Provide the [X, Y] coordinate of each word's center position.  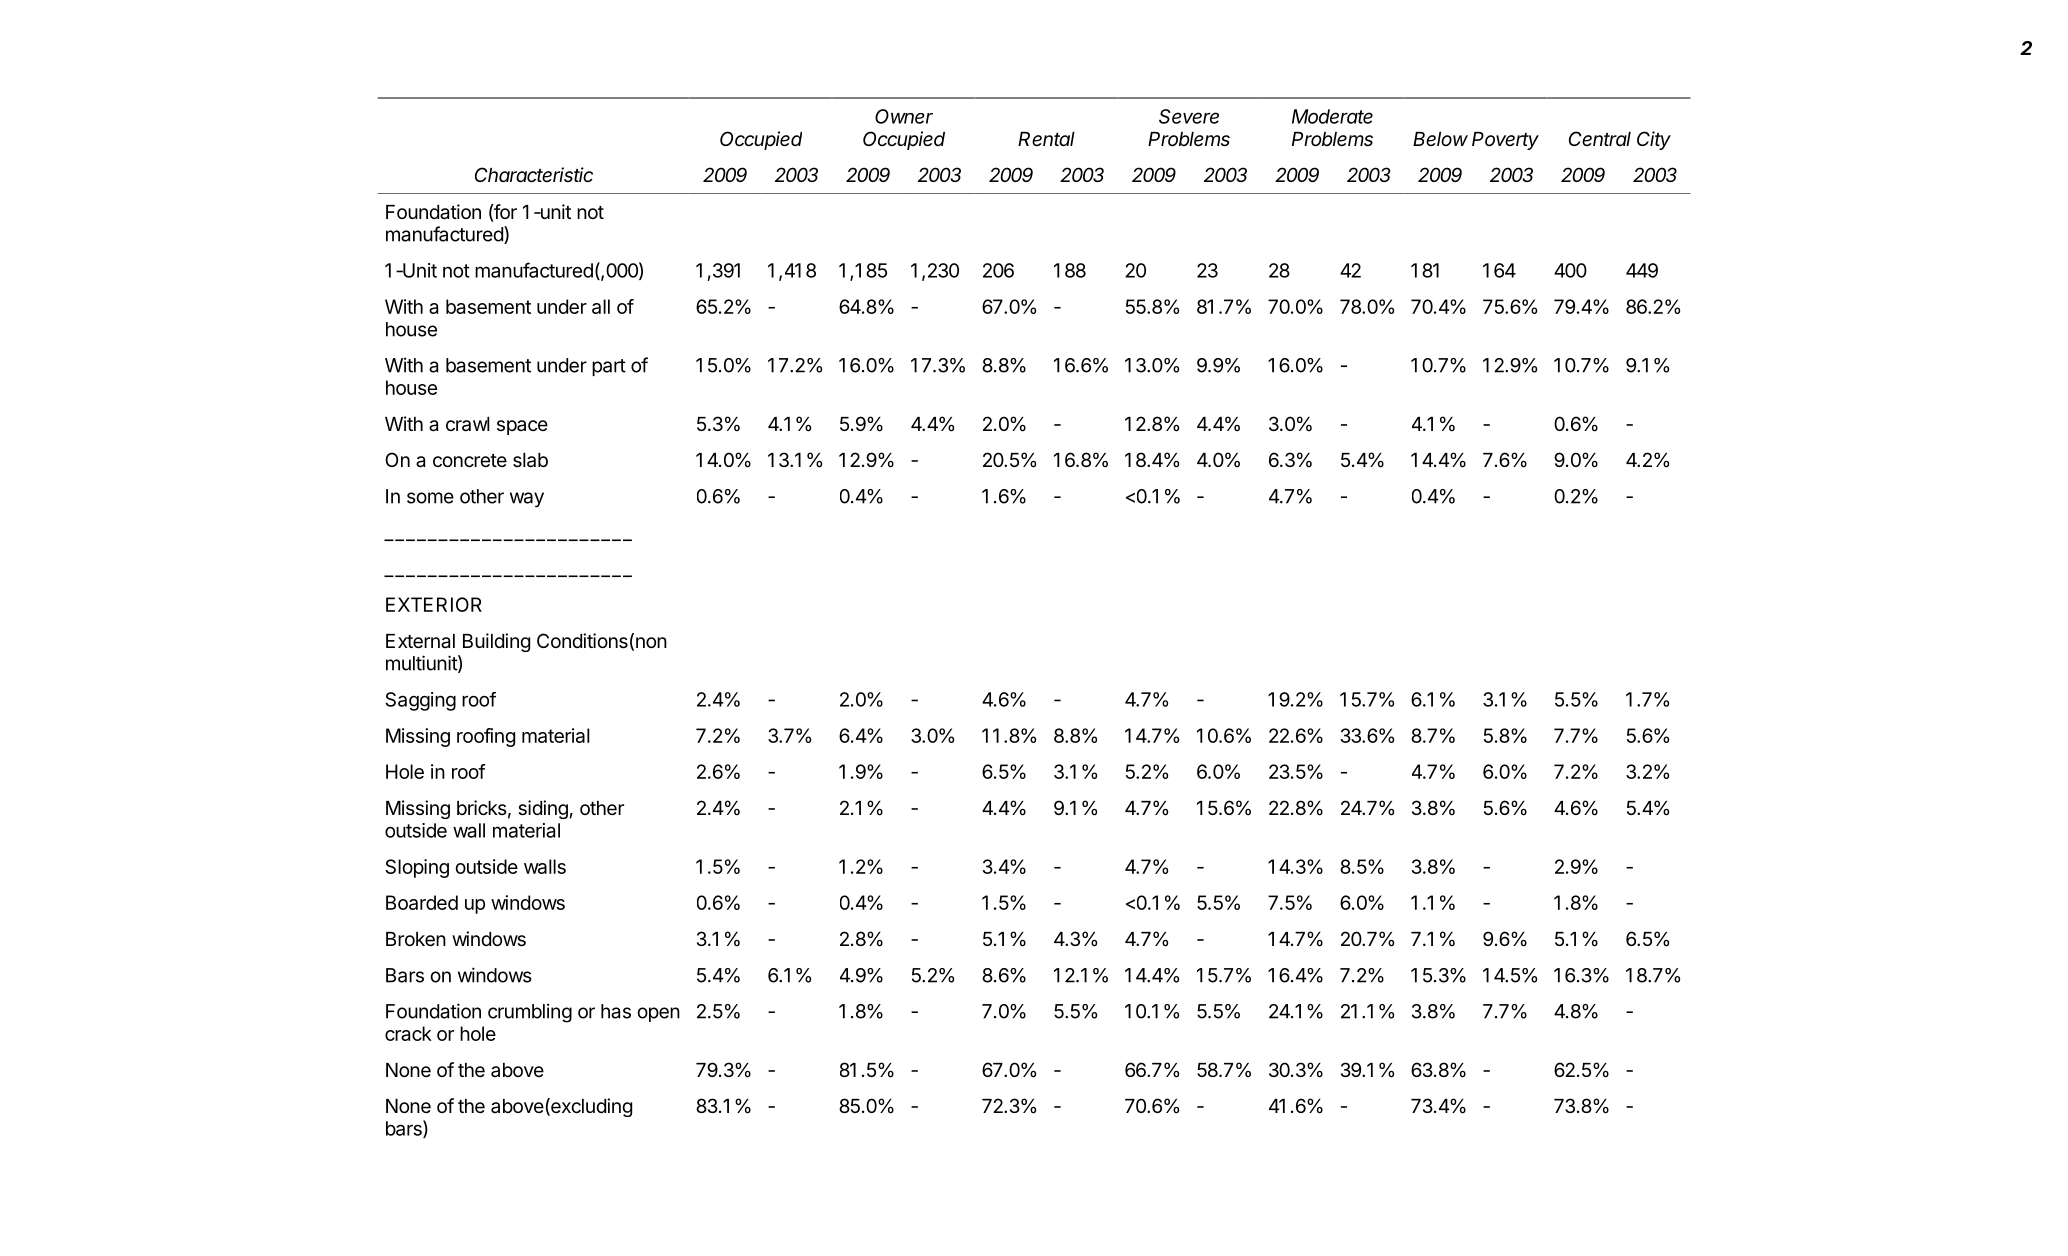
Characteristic [534, 175]
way [527, 500]
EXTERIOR [434, 604]
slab [530, 460]
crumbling [530, 1013]
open [659, 1014]
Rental [1046, 139]
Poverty [1505, 141]
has [616, 1011]
